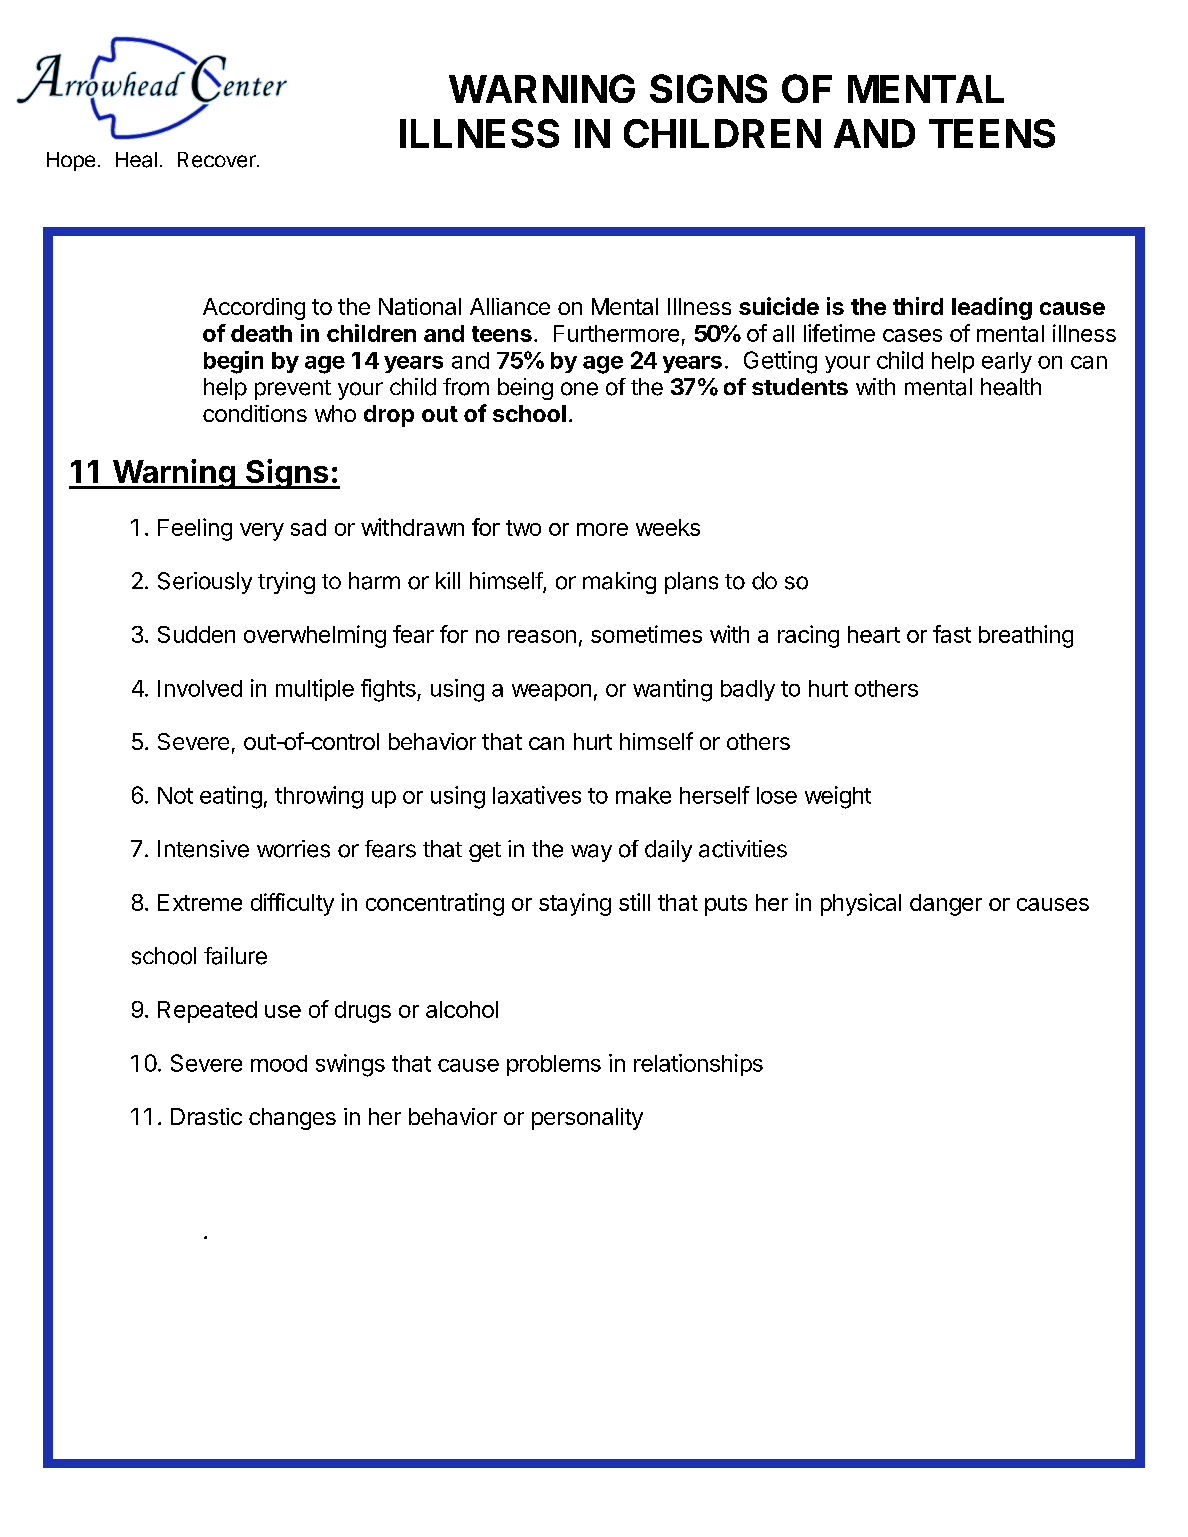  I want to click on problems, so click(554, 1065).
